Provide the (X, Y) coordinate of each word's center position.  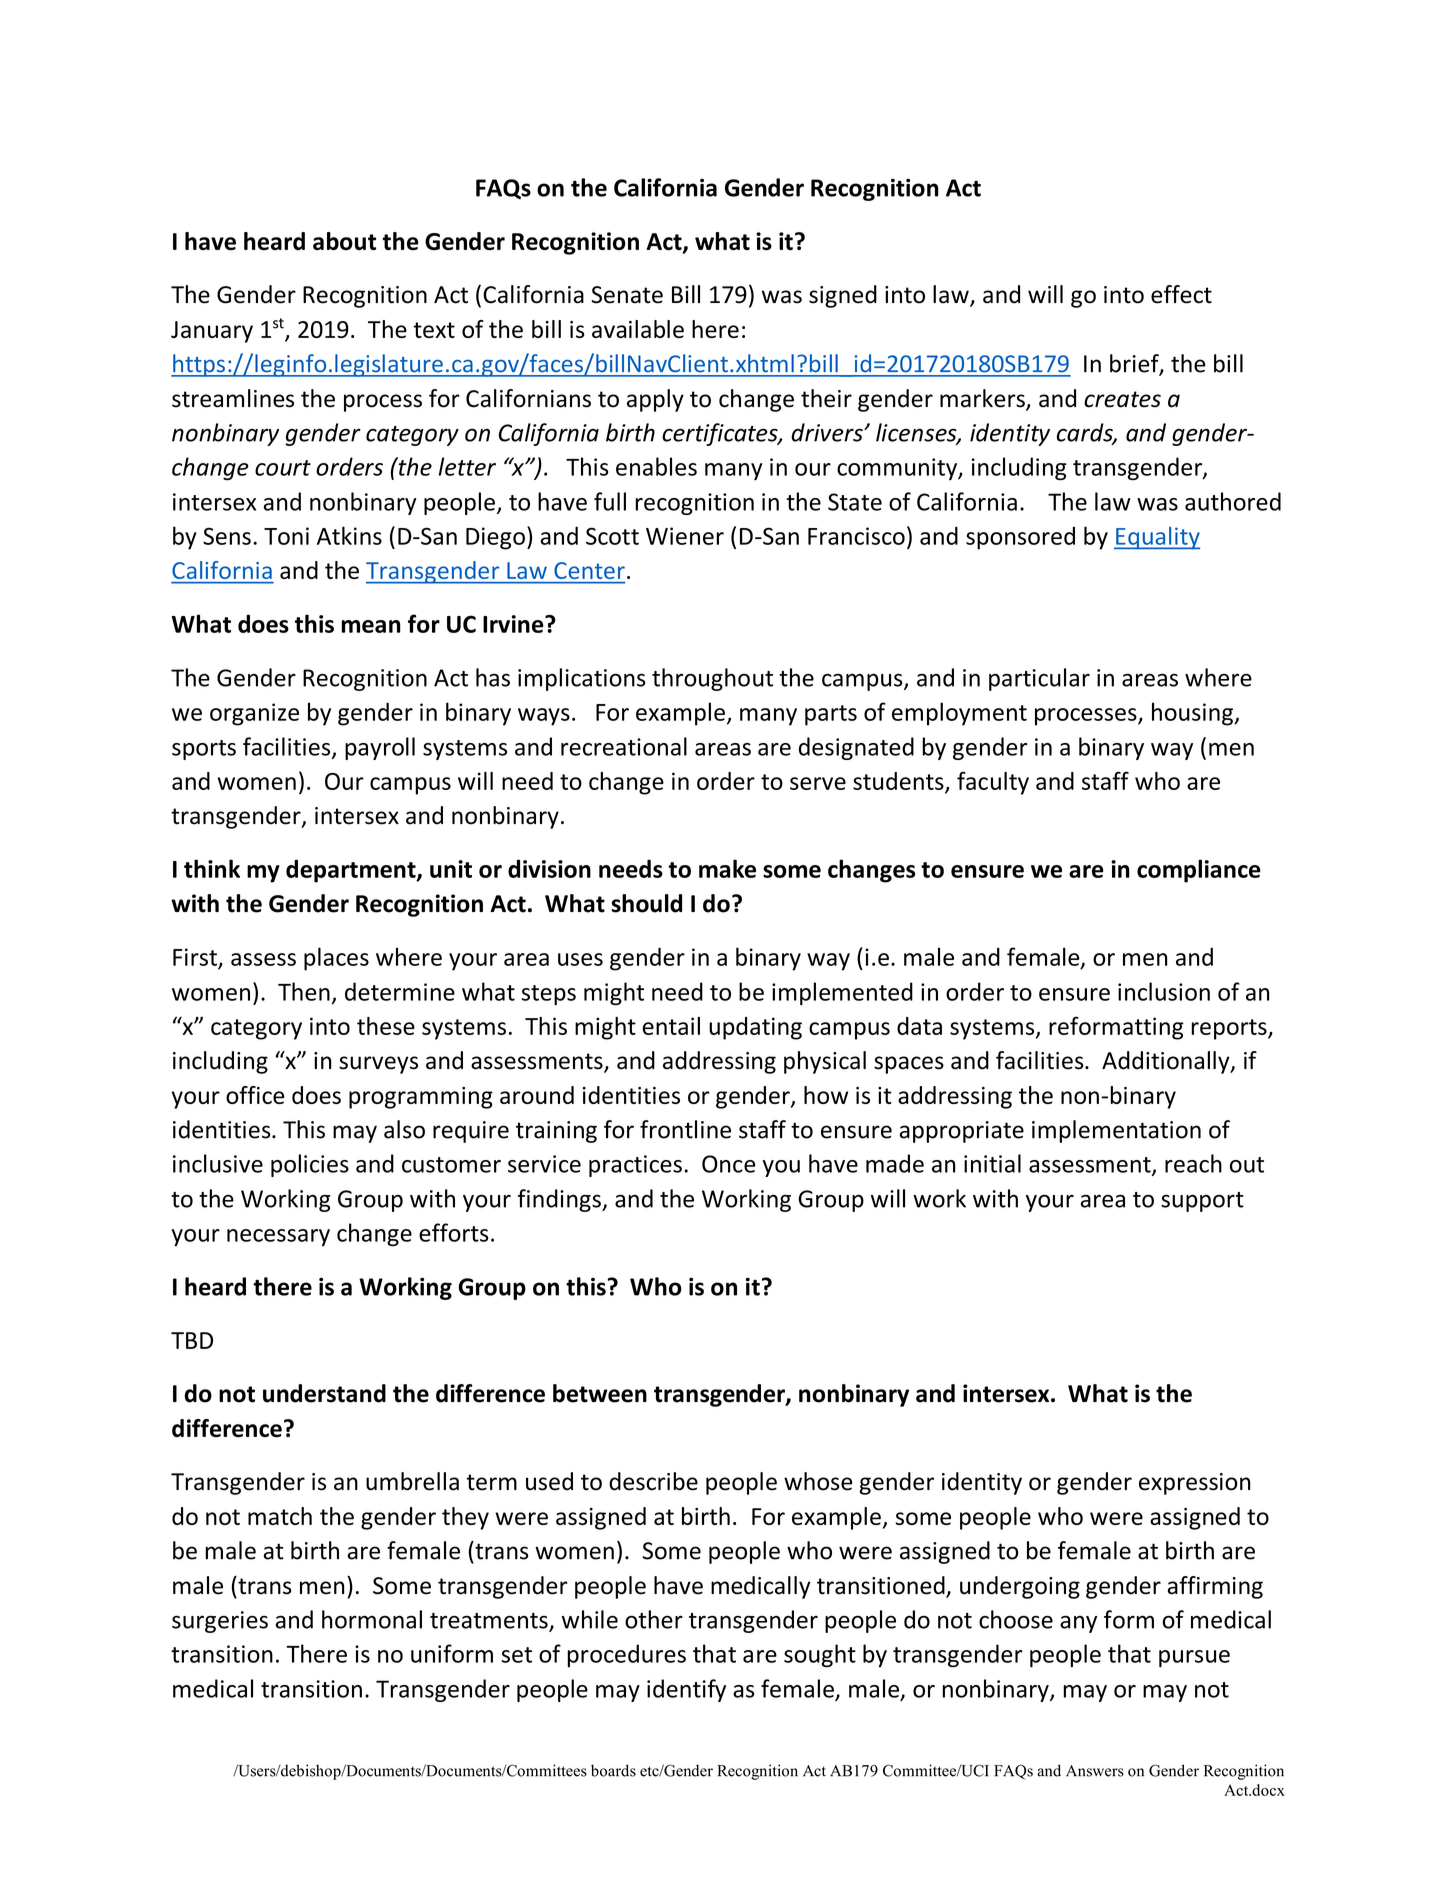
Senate (627, 295)
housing (1193, 714)
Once (729, 1164)
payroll (380, 748)
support (1202, 1202)
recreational (624, 746)
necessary (278, 1237)
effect (1181, 294)
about (344, 241)
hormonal (372, 1619)
